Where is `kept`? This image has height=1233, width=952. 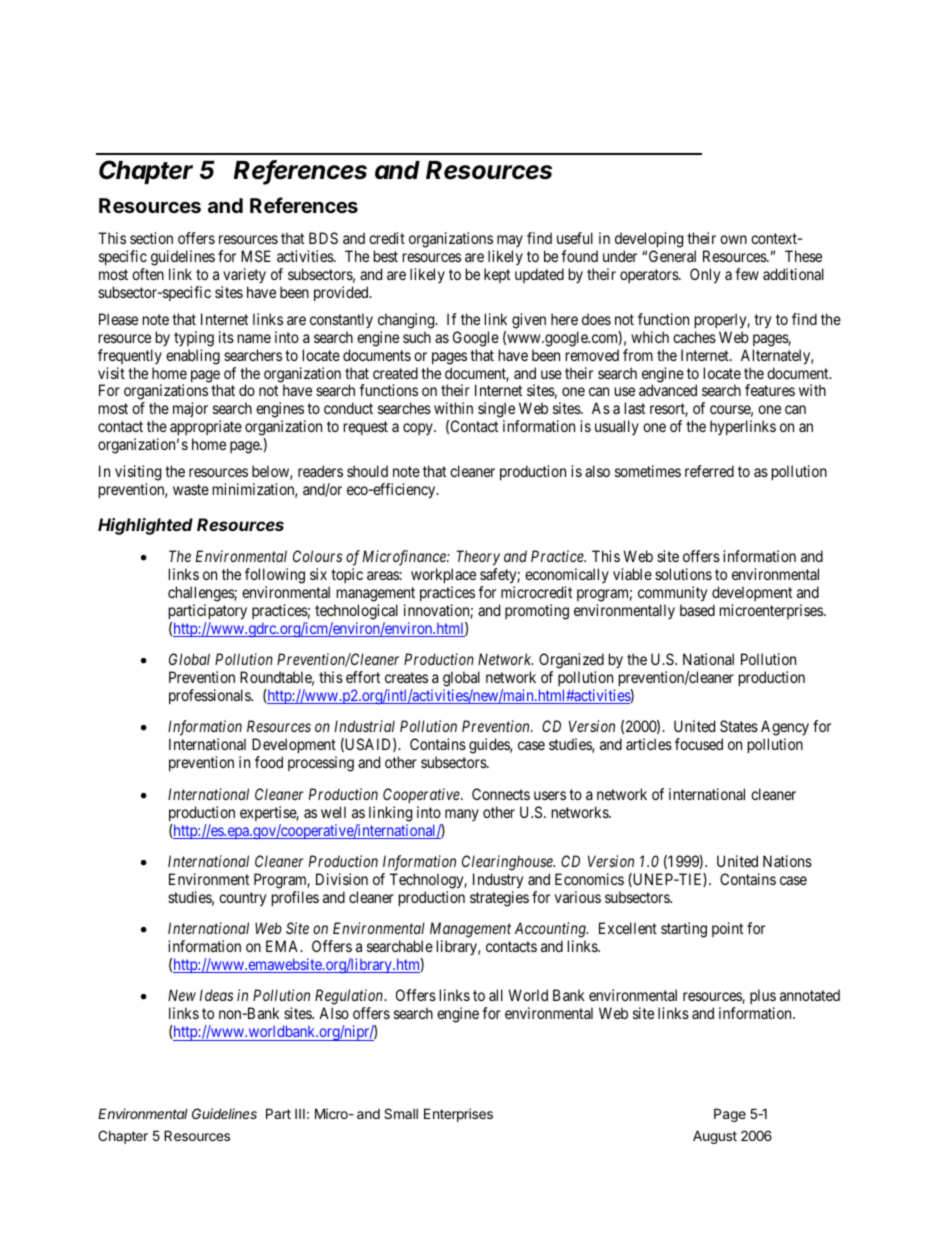 kept is located at coordinates (497, 275).
